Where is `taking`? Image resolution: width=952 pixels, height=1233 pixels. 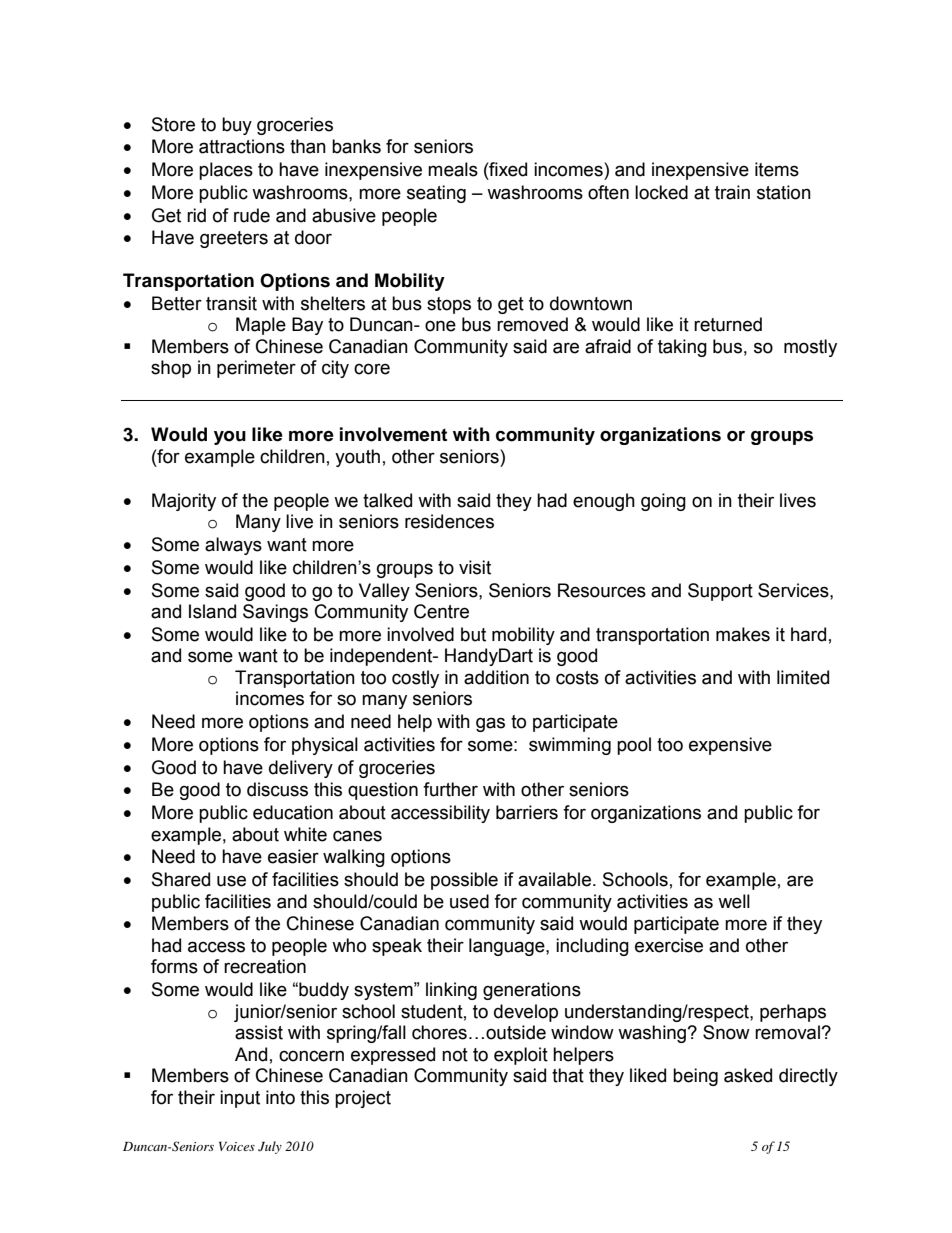
taking is located at coordinates (682, 348).
